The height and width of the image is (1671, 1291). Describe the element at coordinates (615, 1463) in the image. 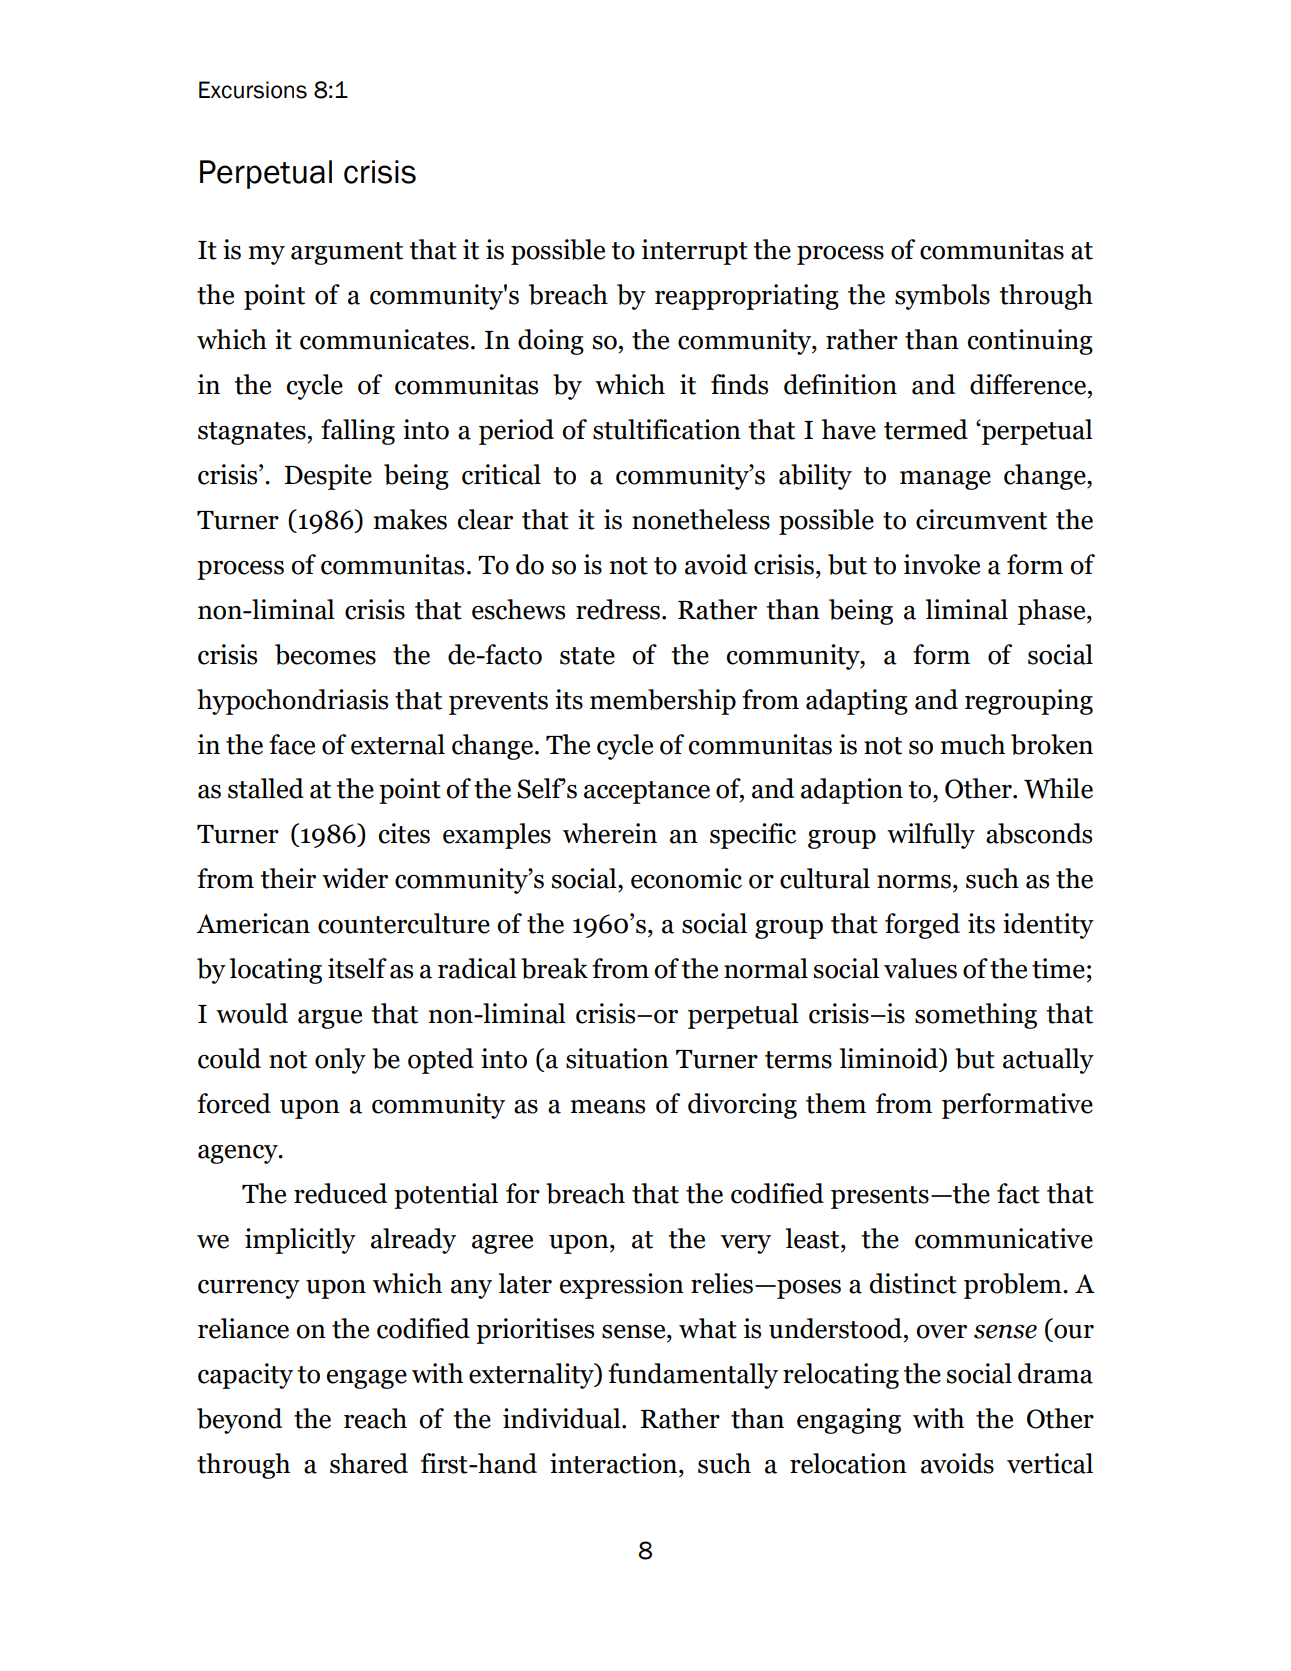

I see `interaction` at that location.
